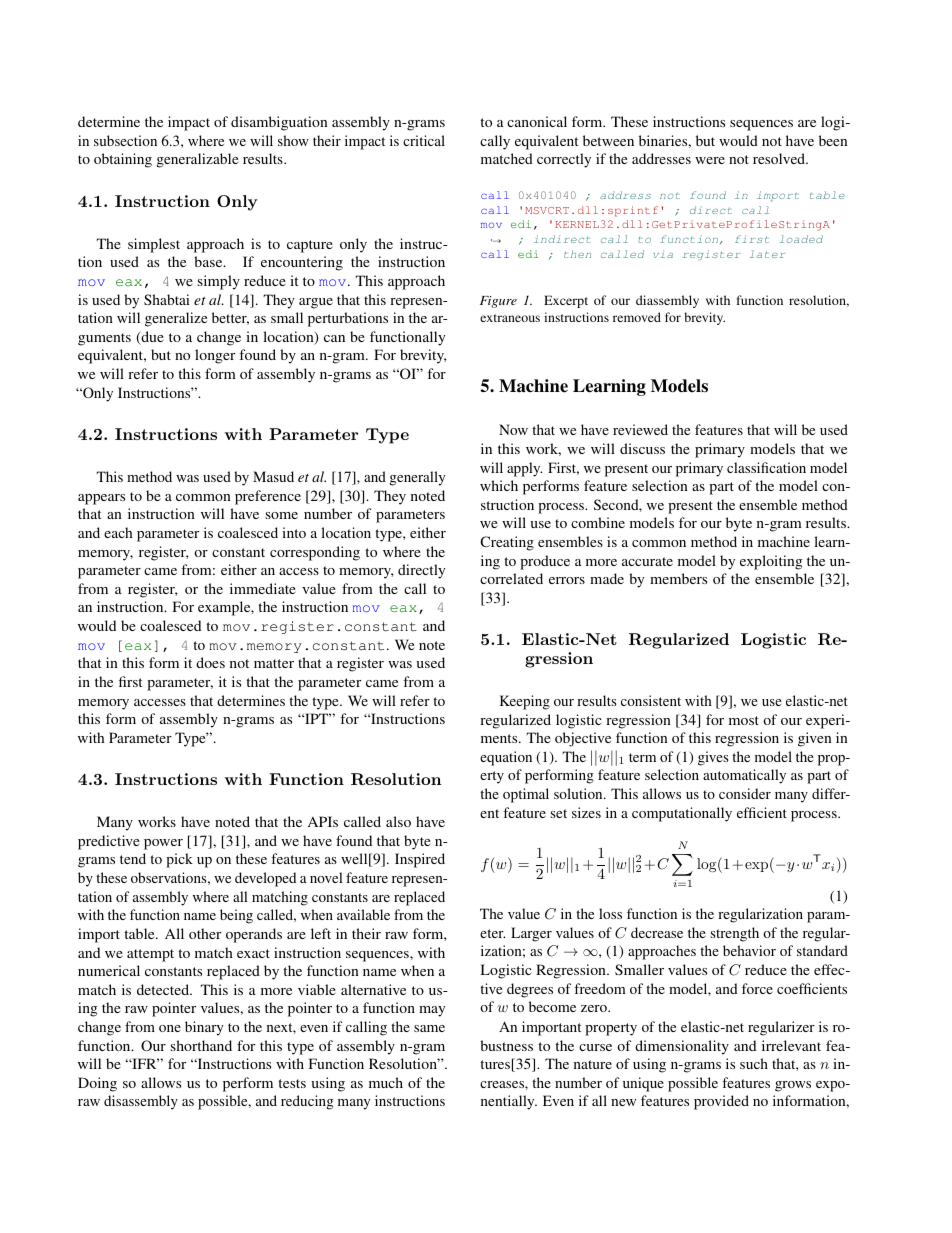 The image size is (952, 1233). I want to click on generalizable, so click(197, 160).
